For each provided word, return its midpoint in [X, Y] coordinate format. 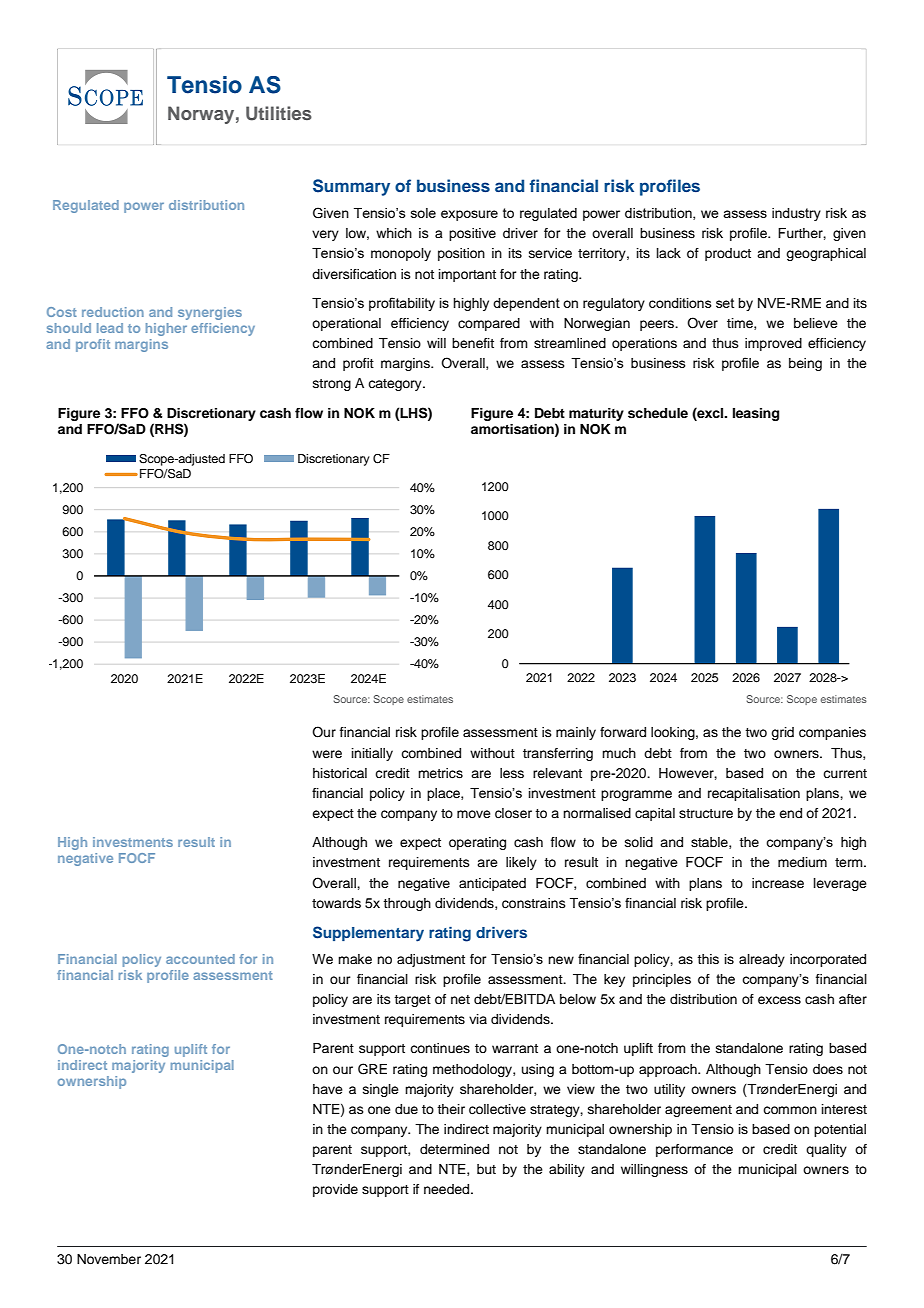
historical [340, 773]
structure [706, 813]
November [109, 1259]
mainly [576, 733]
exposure [469, 215]
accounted [200, 959]
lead [110, 328]
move [474, 814]
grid [782, 733]
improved [773, 344]
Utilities [279, 113]
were [327, 754]
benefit [473, 343]
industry [796, 214]
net [460, 999]
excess [779, 1000]
